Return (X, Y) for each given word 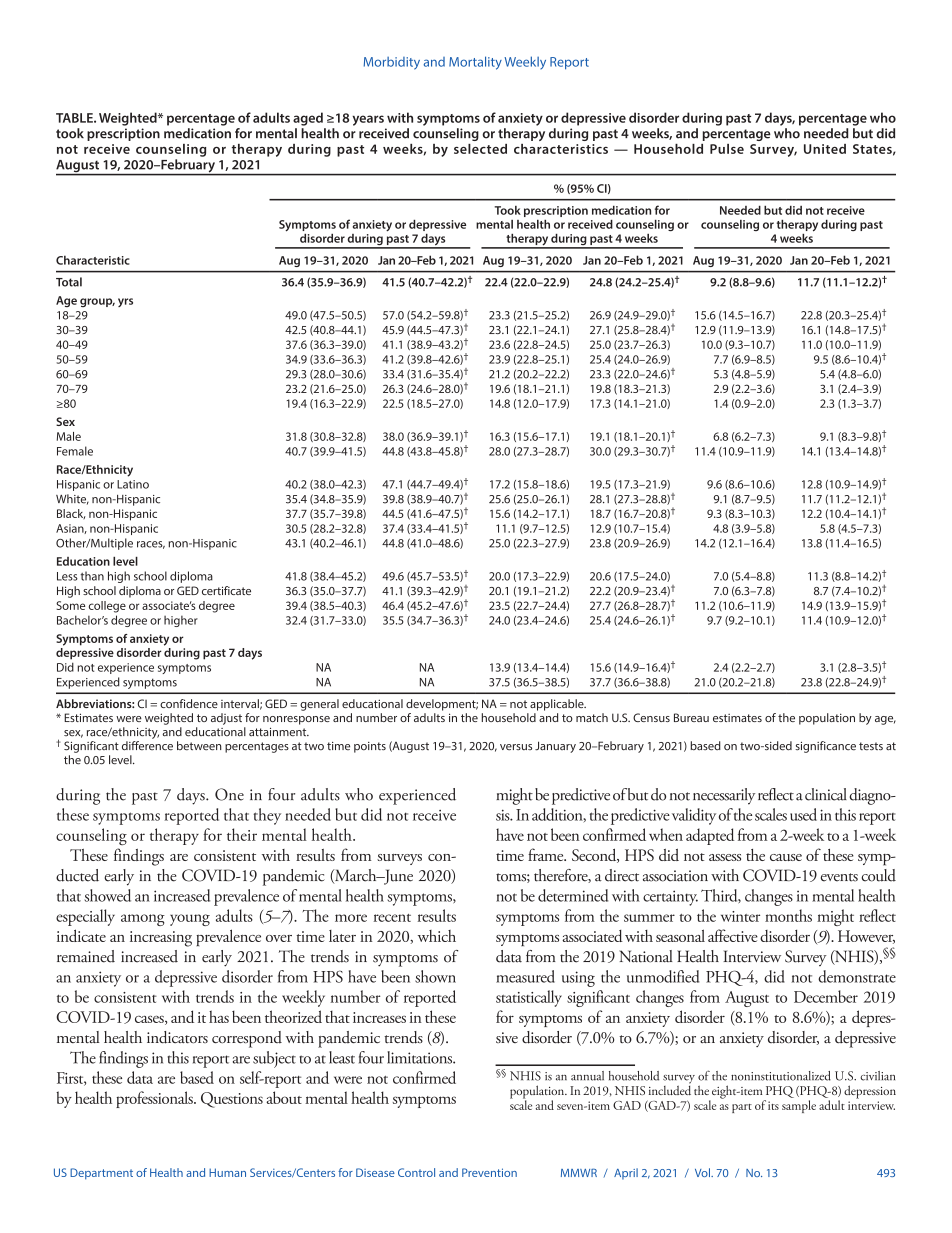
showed (108, 895)
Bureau (691, 717)
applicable (558, 705)
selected (480, 149)
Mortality (475, 63)
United (825, 149)
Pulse (727, 149)
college (107, 607)
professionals (155, 1099)
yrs (125, 302)
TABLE (75, 118)
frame (547, 854)
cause (786, 857)
